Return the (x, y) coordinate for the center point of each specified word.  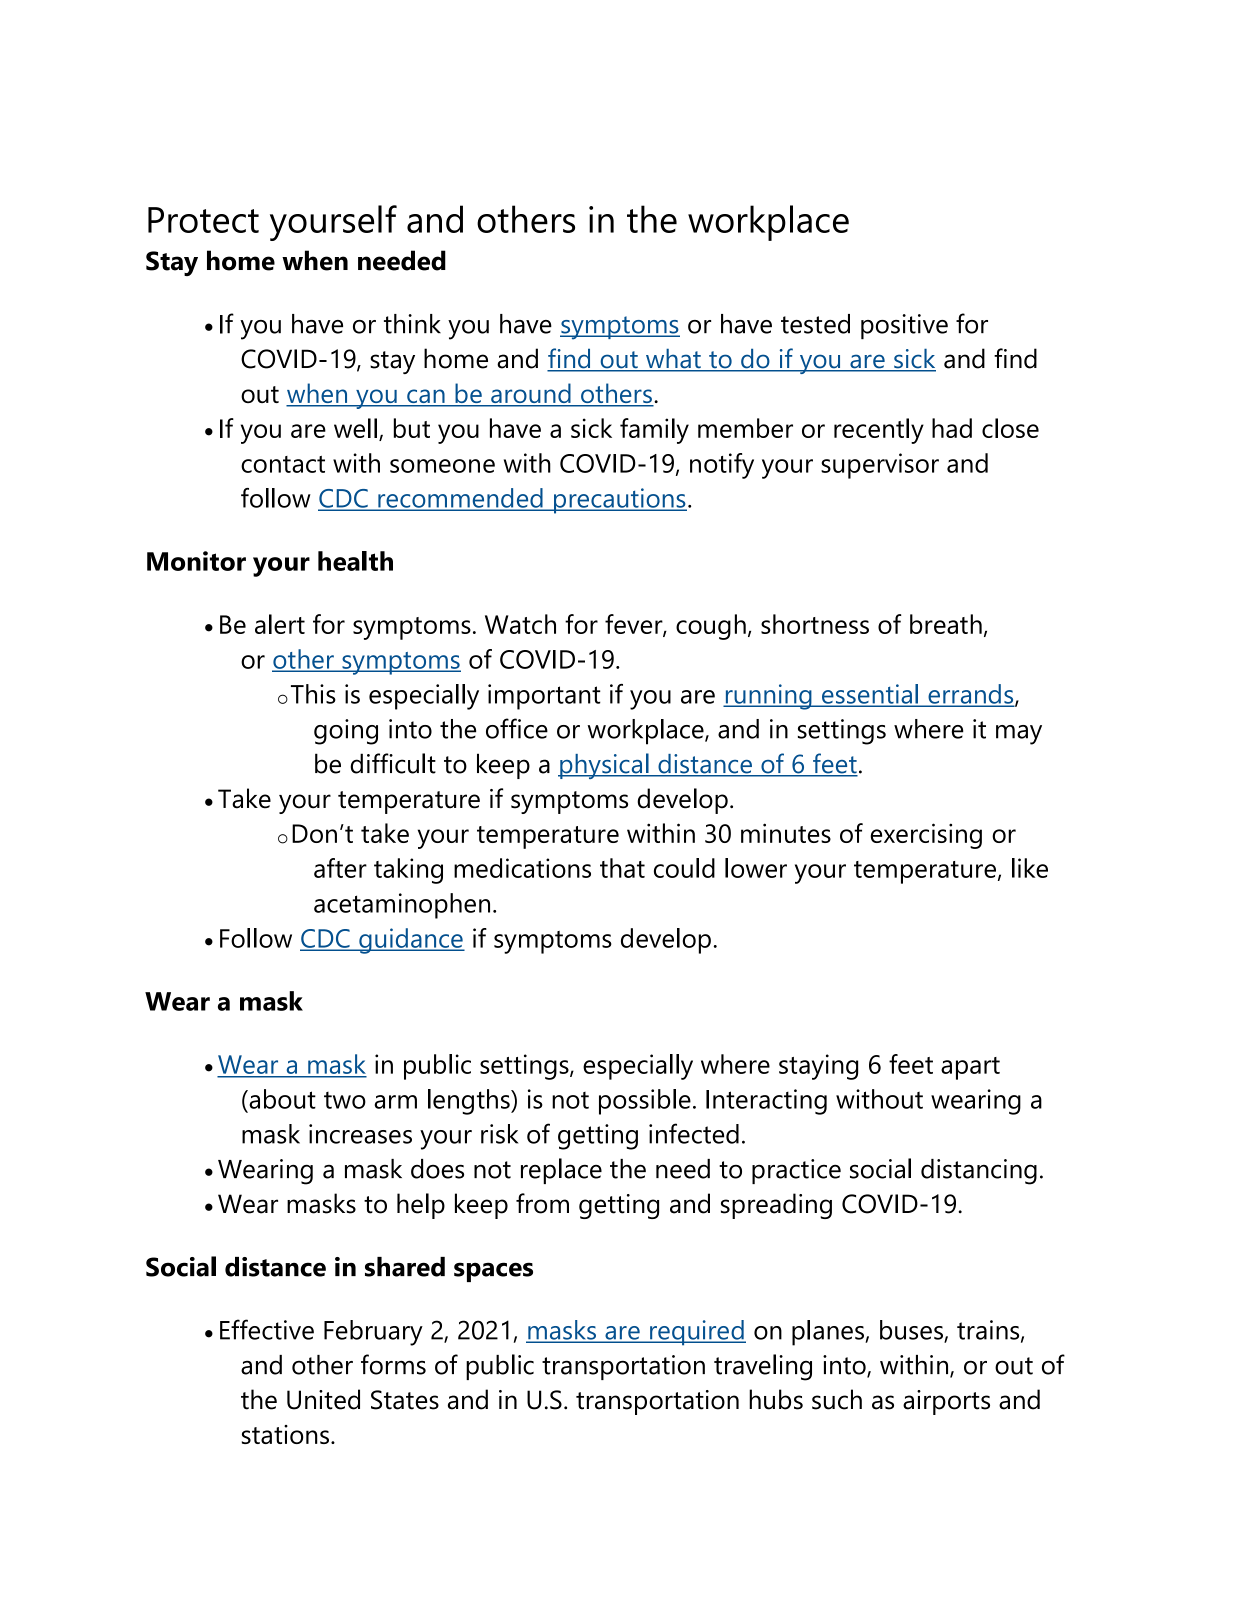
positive (904, 326)
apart (970, 1068)
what (673, 359)
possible (645, 1102)
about (281, 1099)
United (323, 1399)
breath (946, 624)
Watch (520, 624)
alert (280, 624)
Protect (203, 220)
